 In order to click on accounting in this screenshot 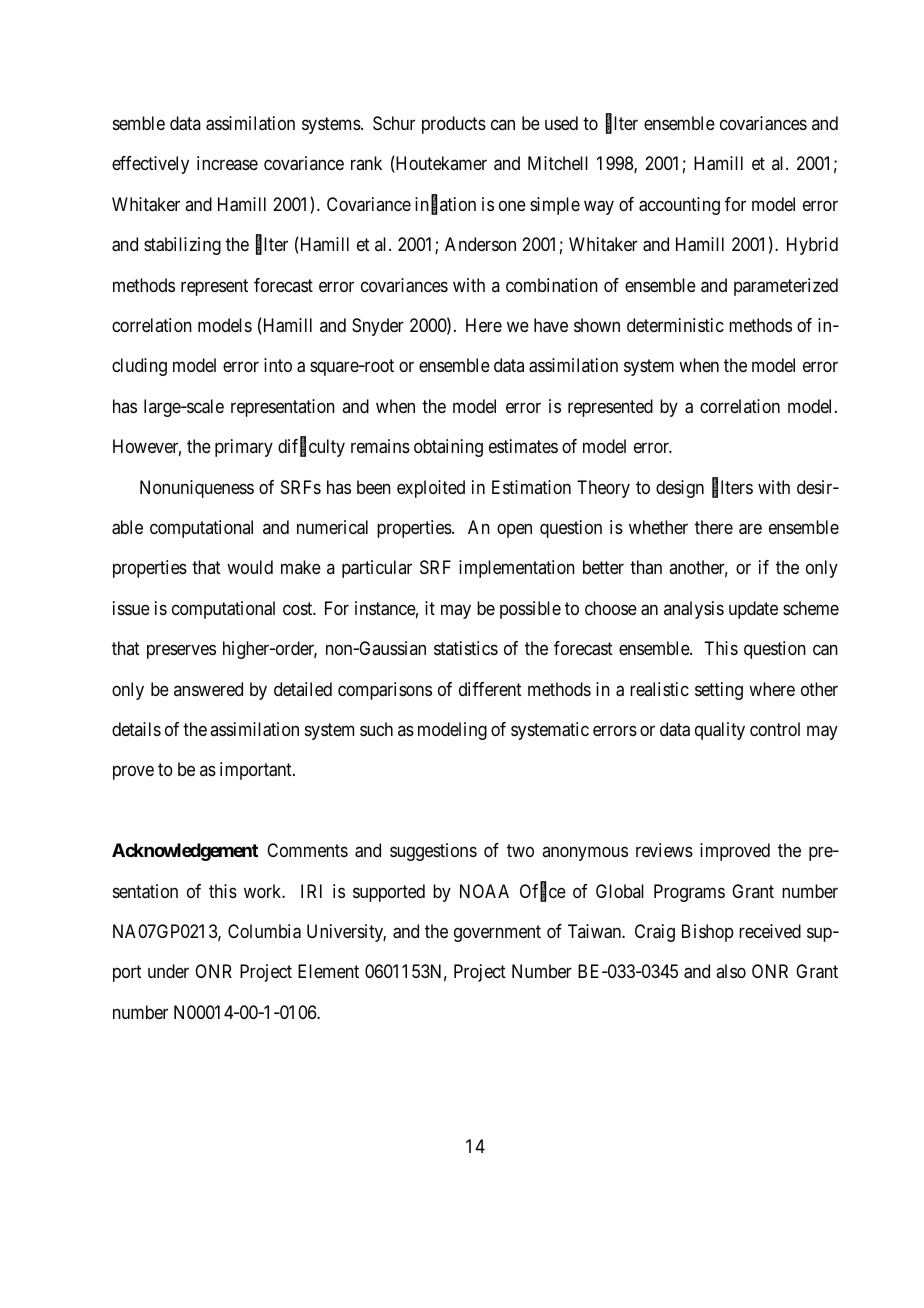, I will do `click(679, 206)`.
